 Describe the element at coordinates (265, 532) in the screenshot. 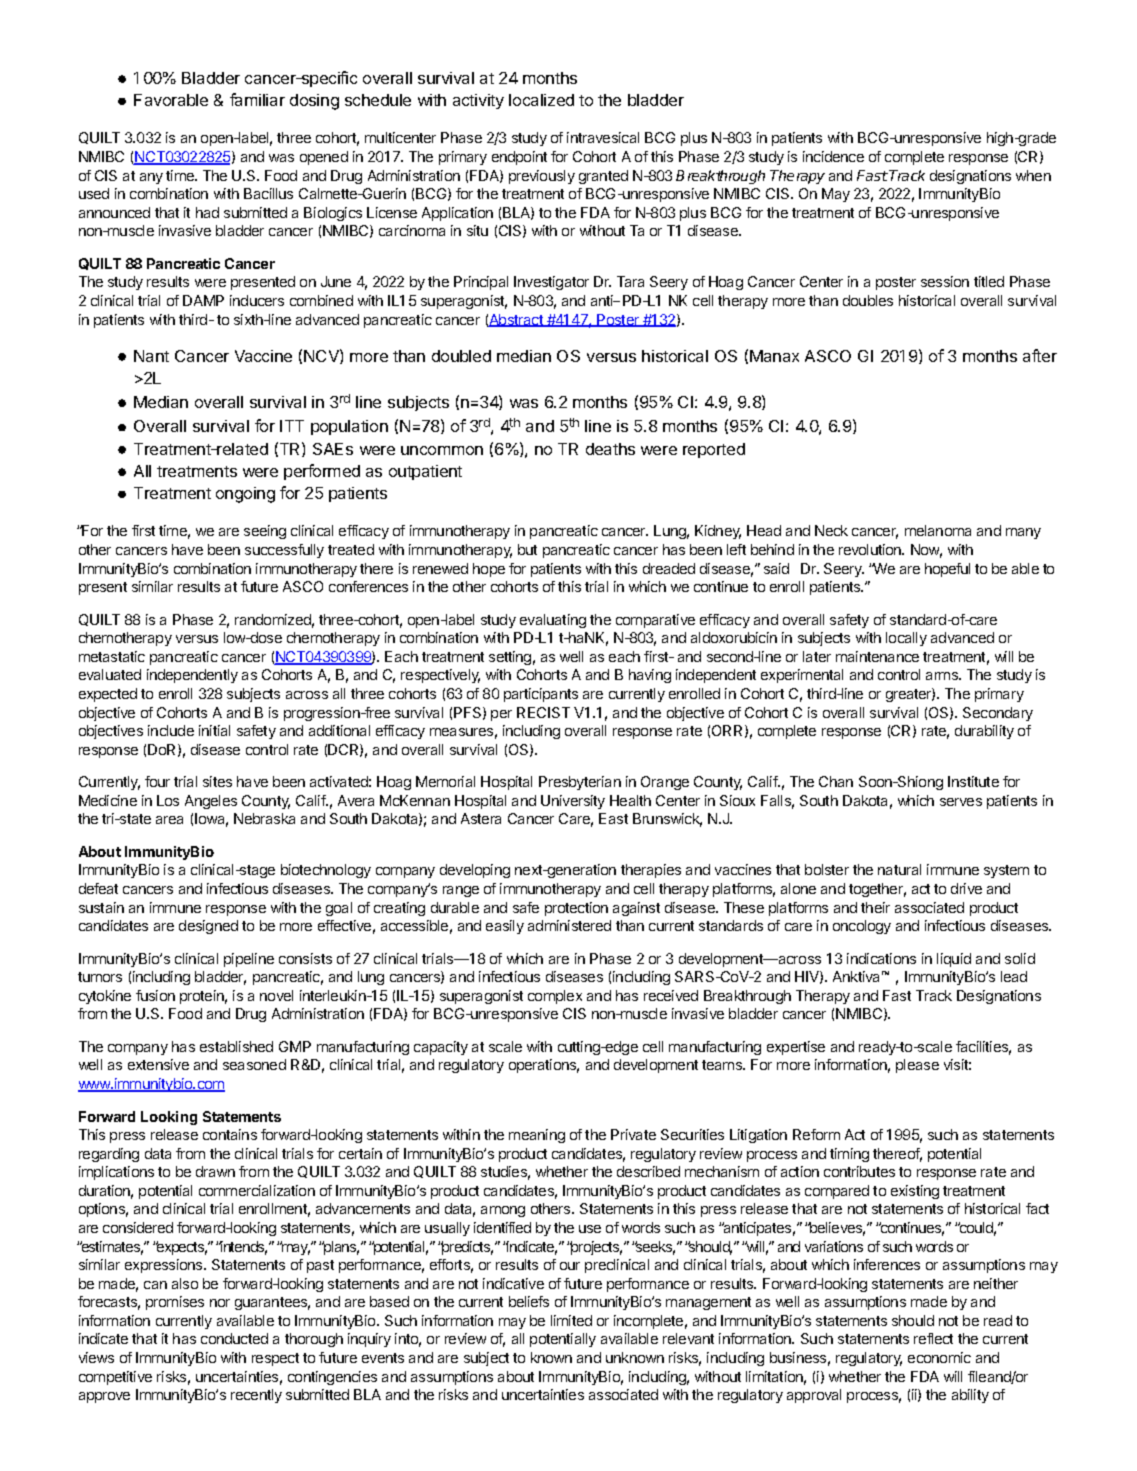

I see `seeing` at that location.
